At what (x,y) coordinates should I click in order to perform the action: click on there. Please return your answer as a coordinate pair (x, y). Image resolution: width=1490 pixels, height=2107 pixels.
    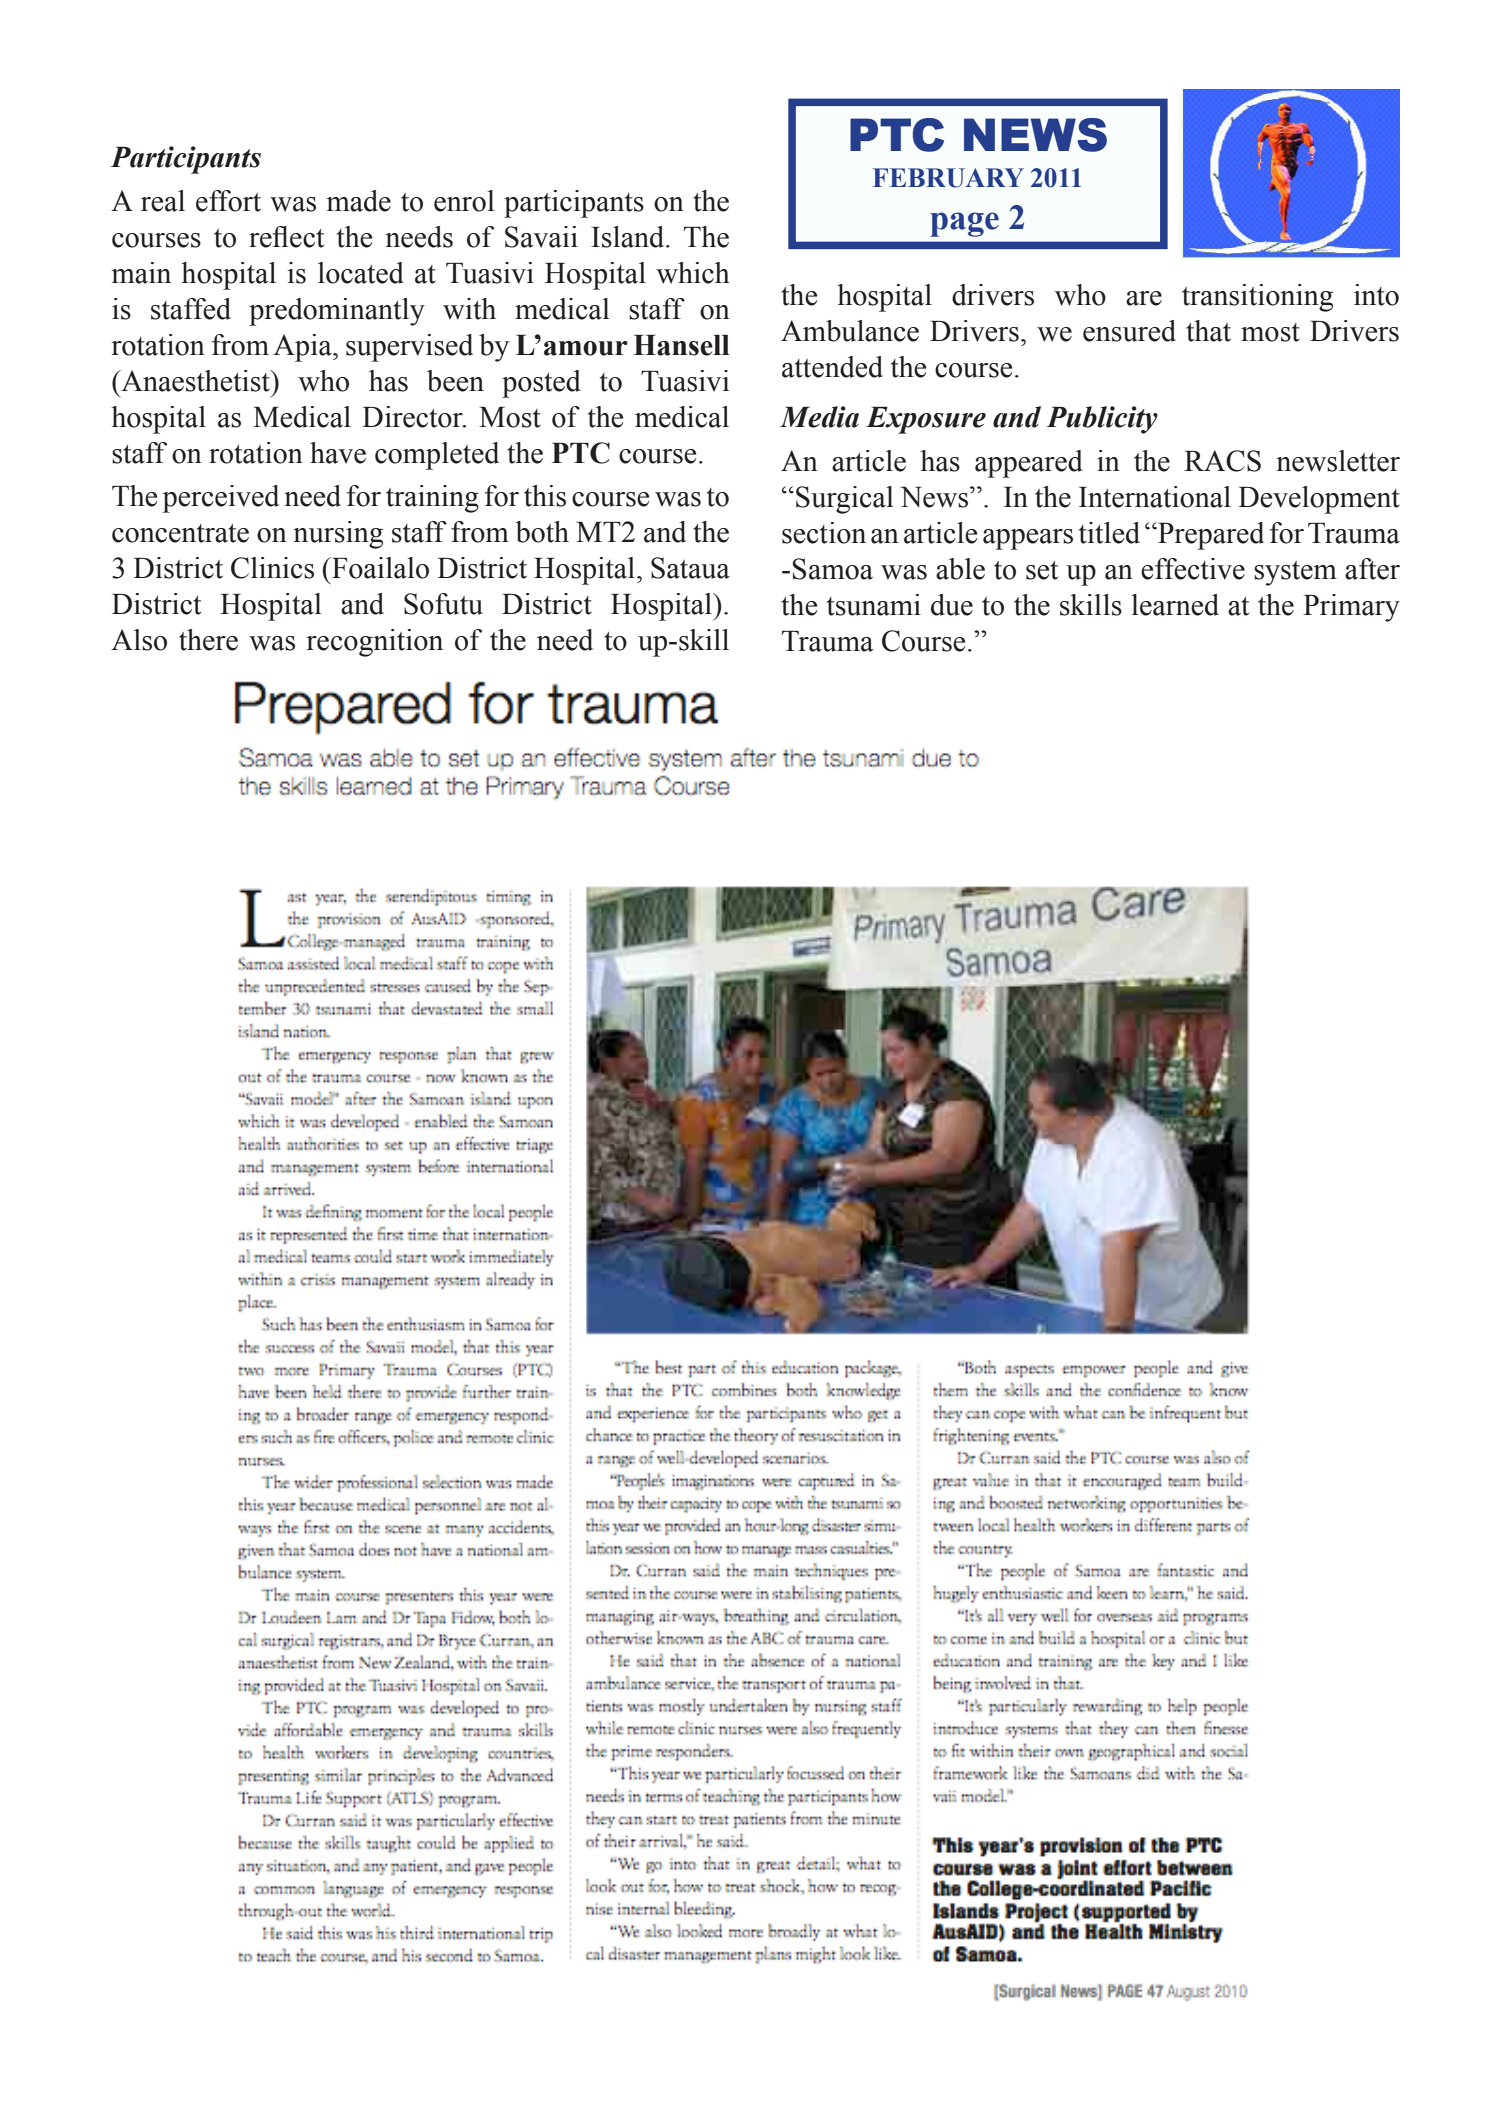
    Looking at the image, I should click on (208, 640).
